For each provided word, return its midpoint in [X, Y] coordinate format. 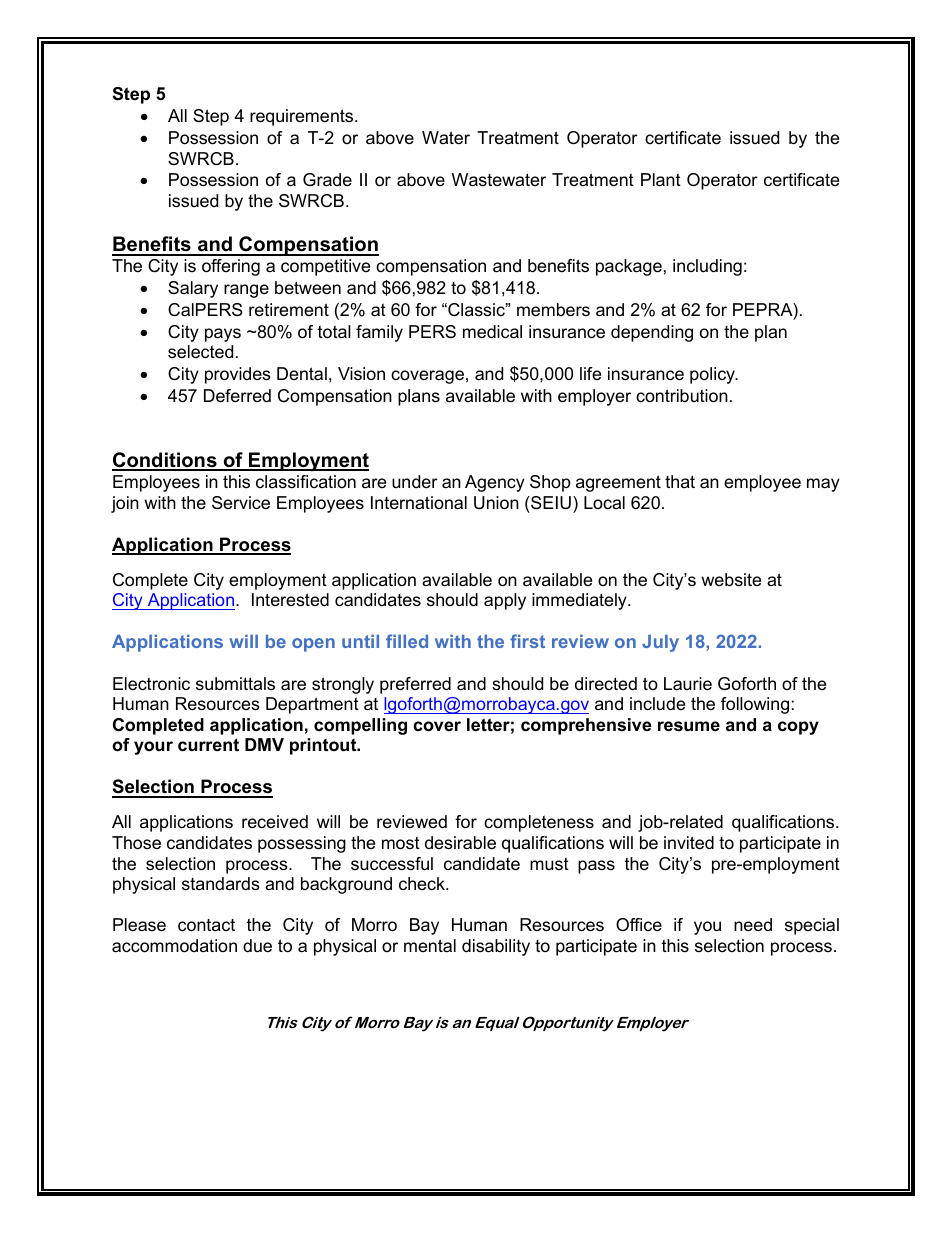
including [707, 267]
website [731, 580]
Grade [327, 180]
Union [496, 503]
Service [241, 503]
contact [206, 925]
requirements [303, 117]
